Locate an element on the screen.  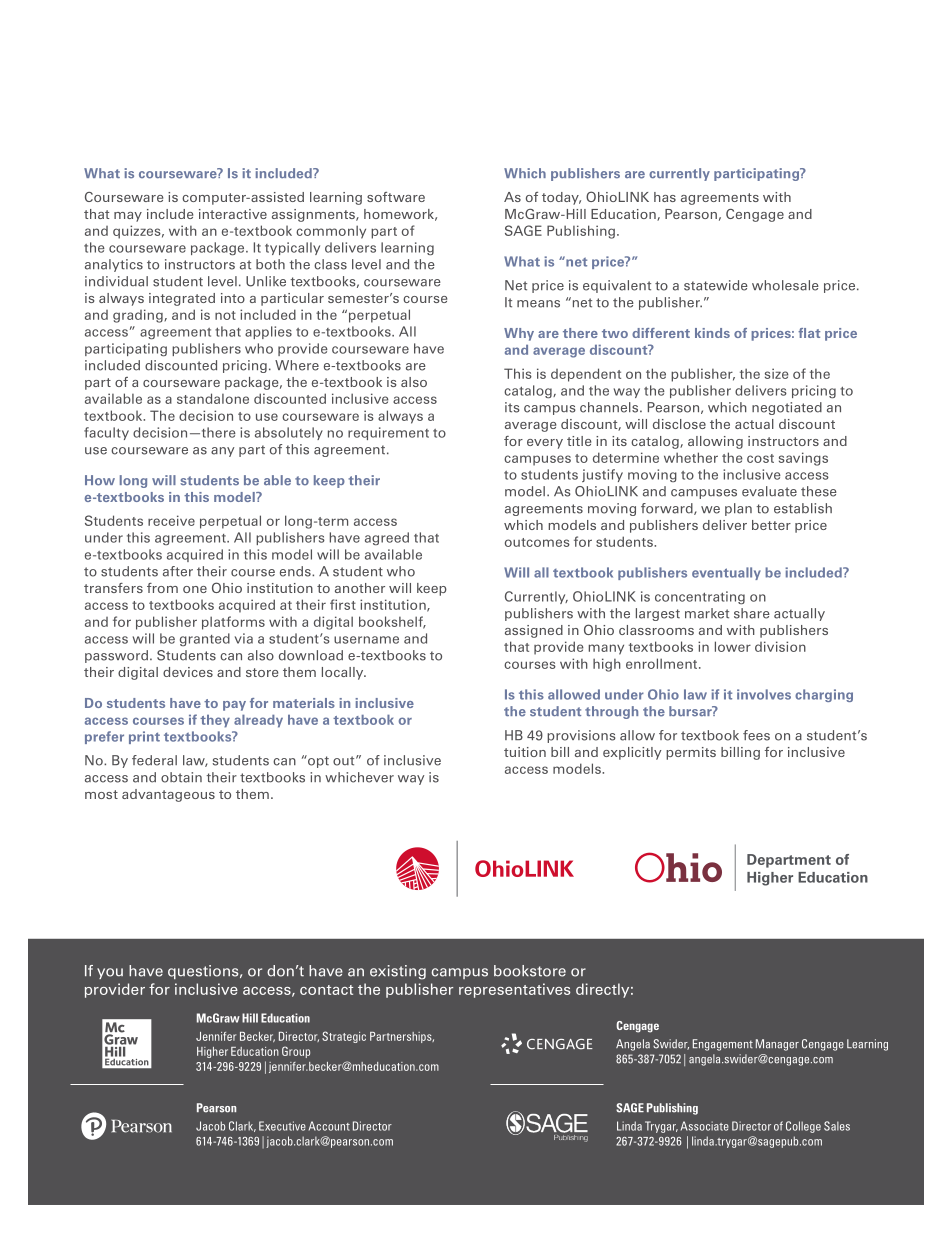
Account is located at coordinates (329, 1126).
